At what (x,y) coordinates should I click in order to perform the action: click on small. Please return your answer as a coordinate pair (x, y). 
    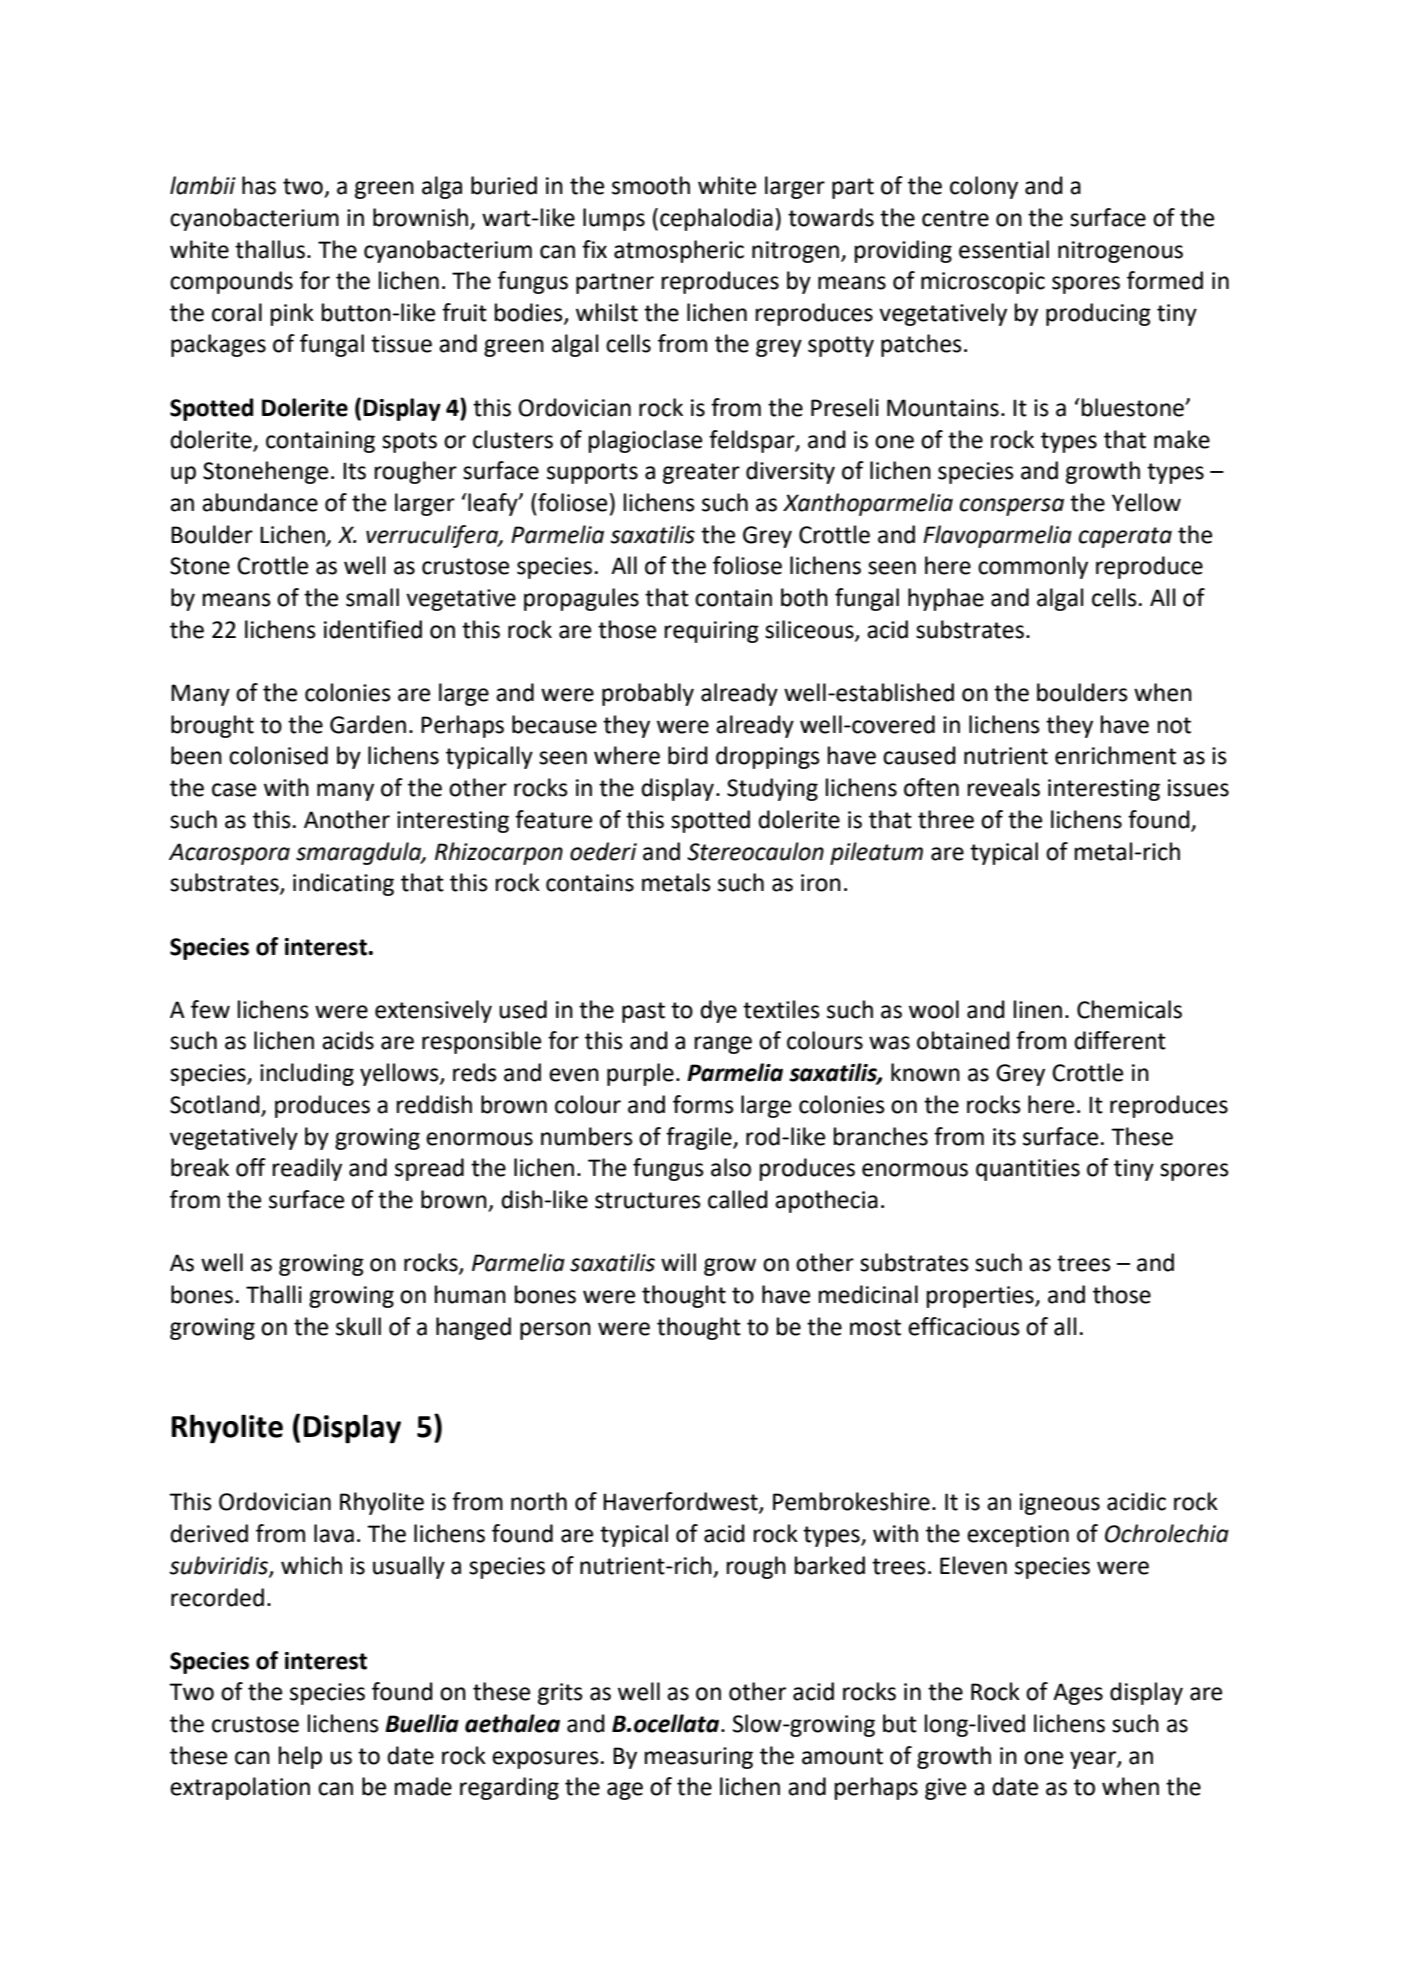
    Looking at the image, I should click on (372, 597).
